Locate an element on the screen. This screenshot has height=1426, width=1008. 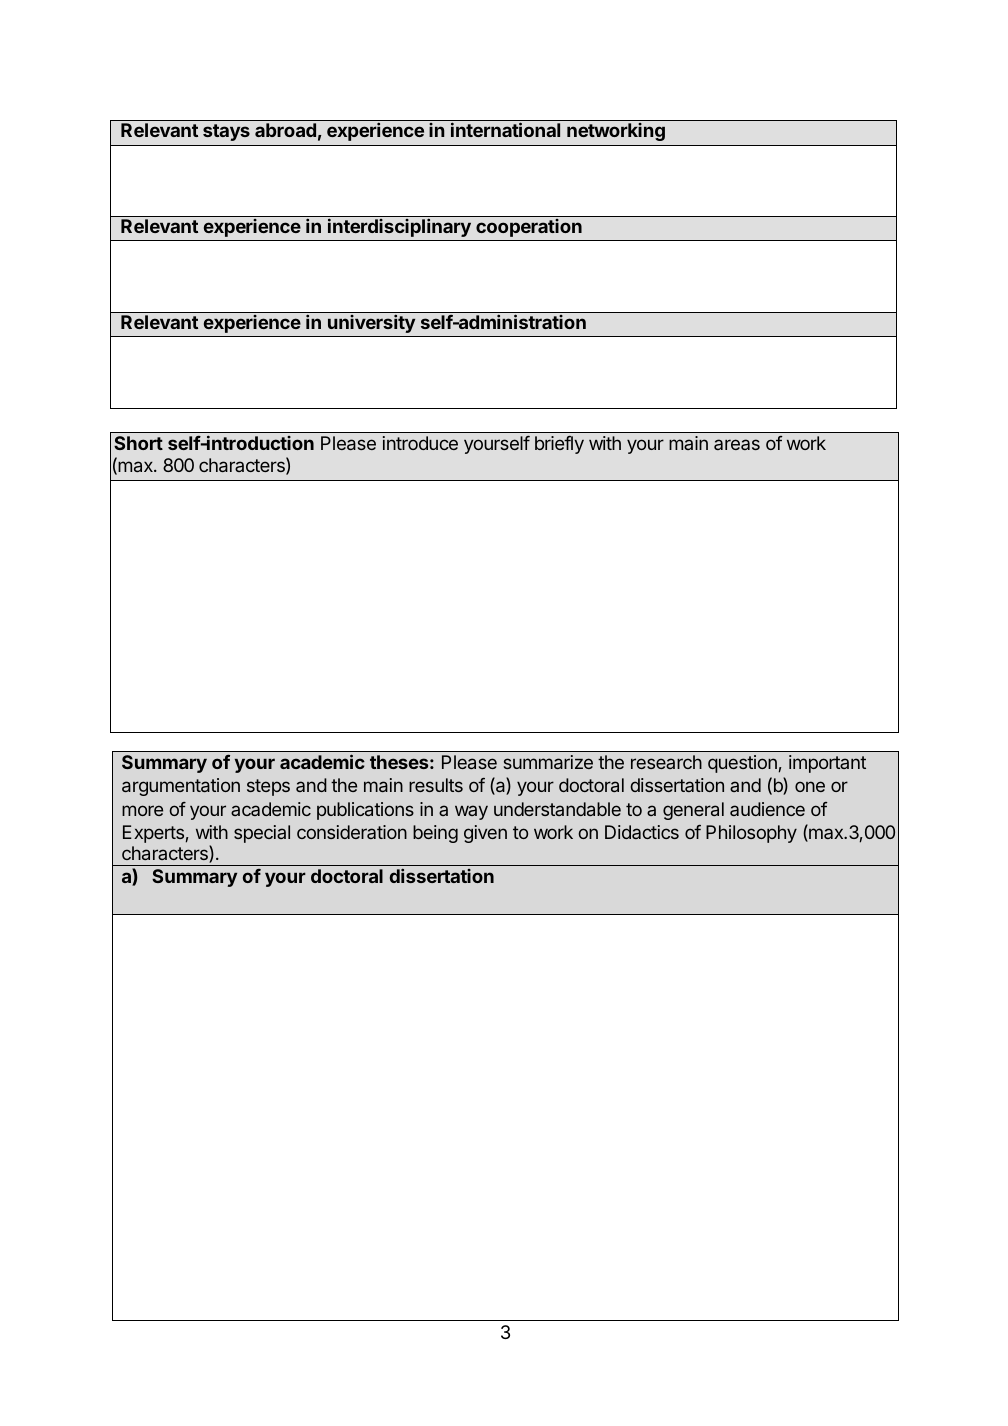
introduce is located at coordinates (420, 443).
